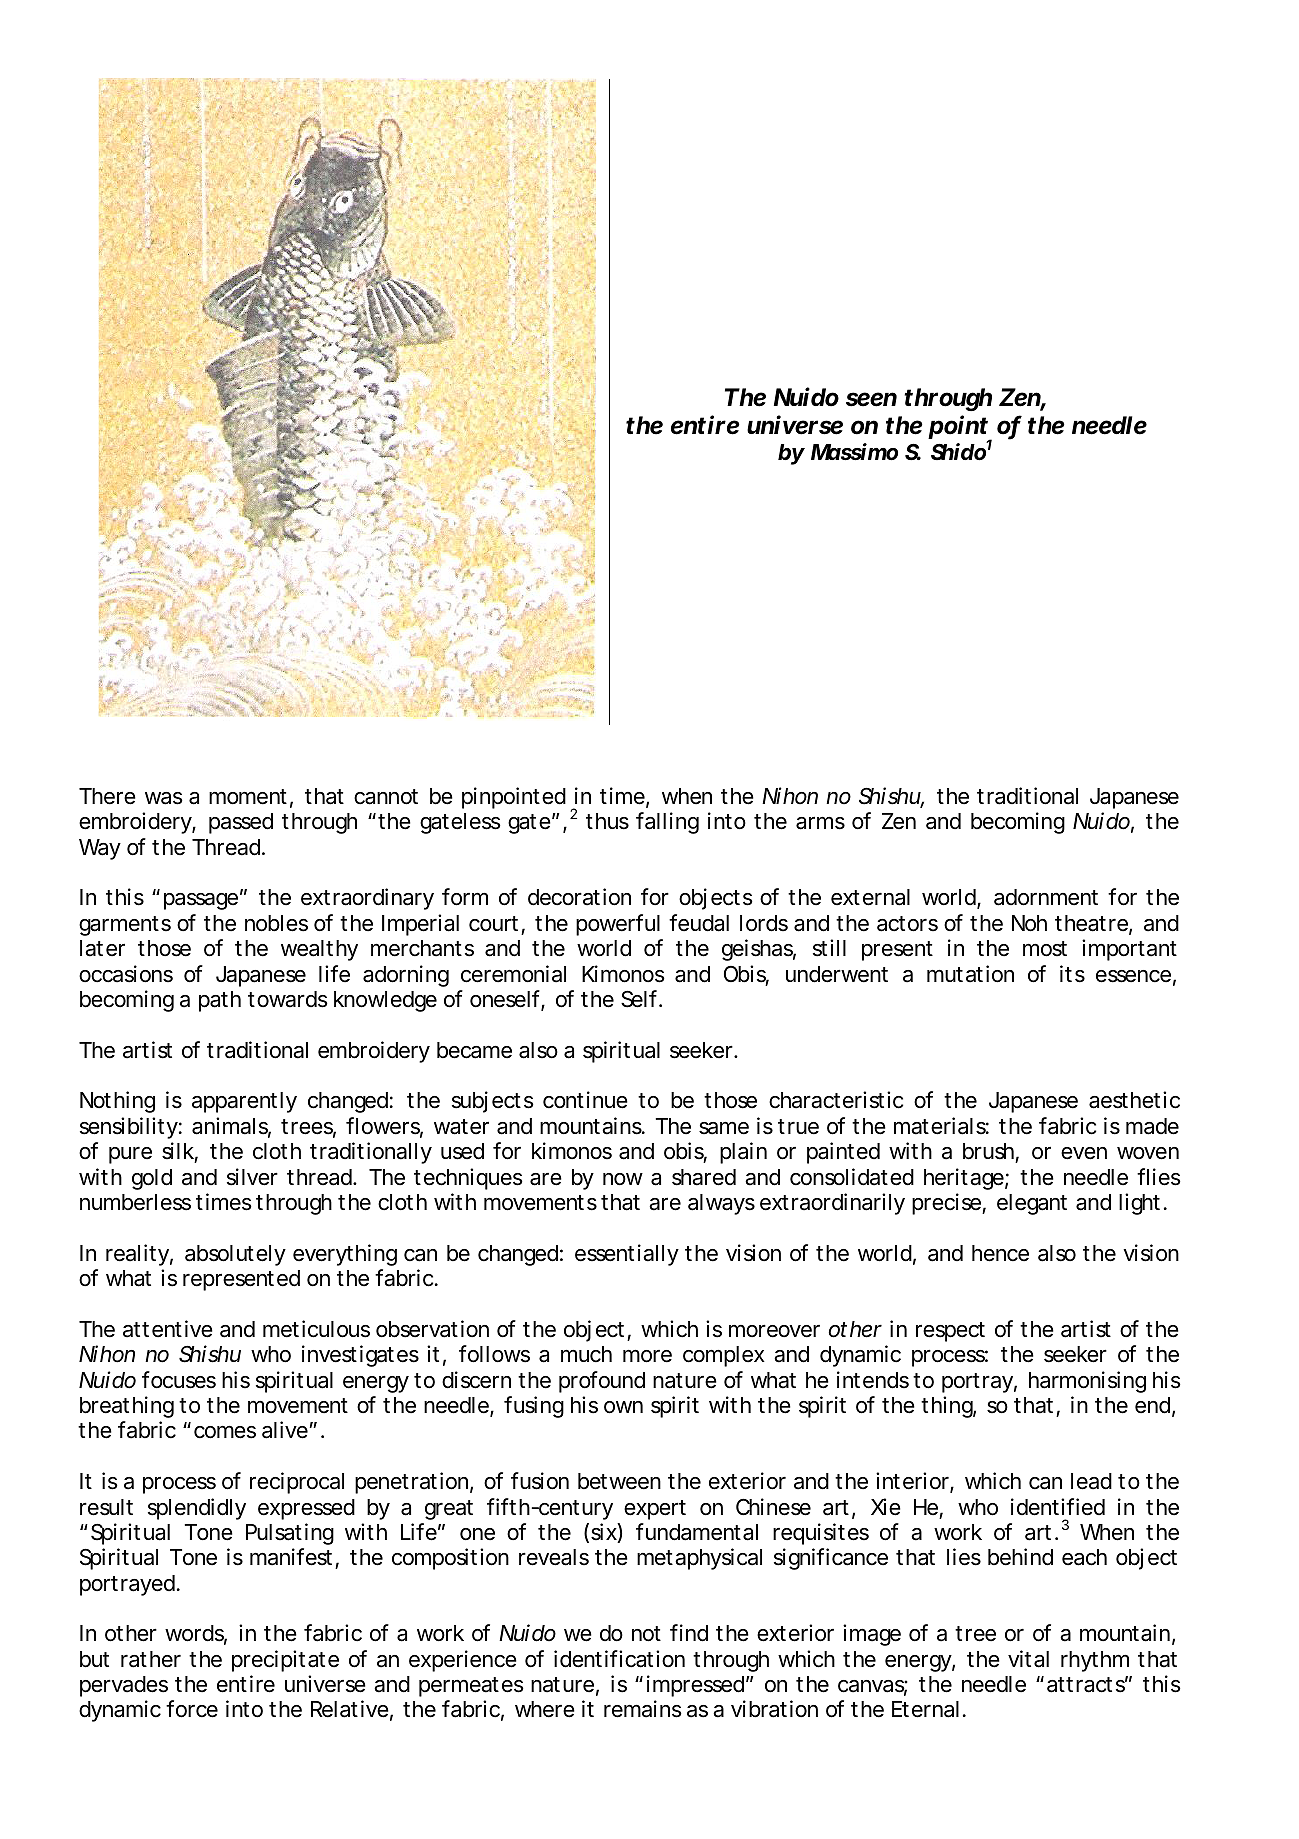 The width and height of the image is (1299, 1839). Describe the element at coordinates (623, 1407) in the image. I see `own` at that location.
